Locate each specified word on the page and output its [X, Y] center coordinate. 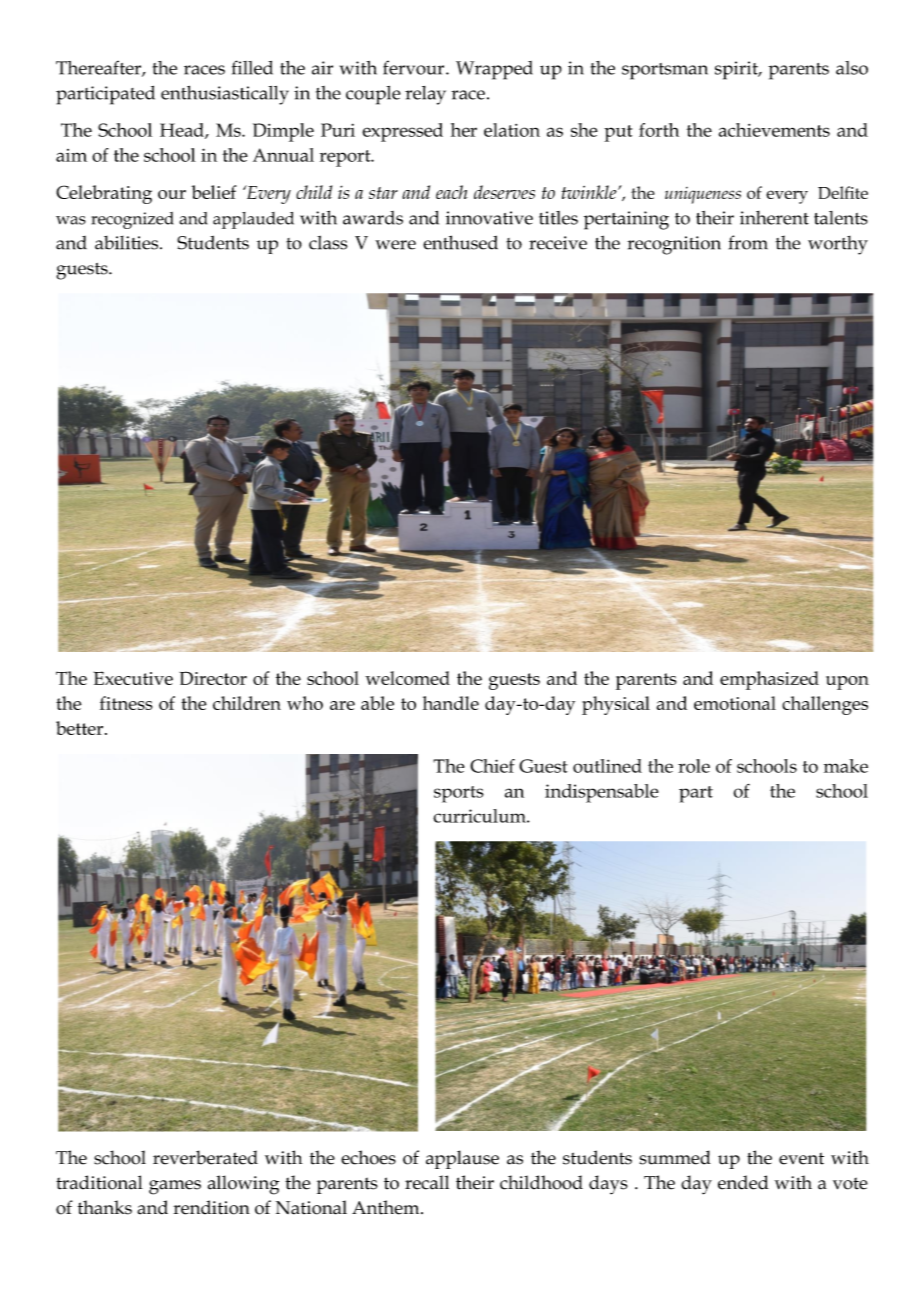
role [694, 766]
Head [183, 131]
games [175, 1187]
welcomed [407, 678]
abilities [128, 243]
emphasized [769, 680]
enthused [460, 242]
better [81, 728]
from [748, 242]
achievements [774, 130]
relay [425, 95]
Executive [133, 678]
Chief [492, 766]
